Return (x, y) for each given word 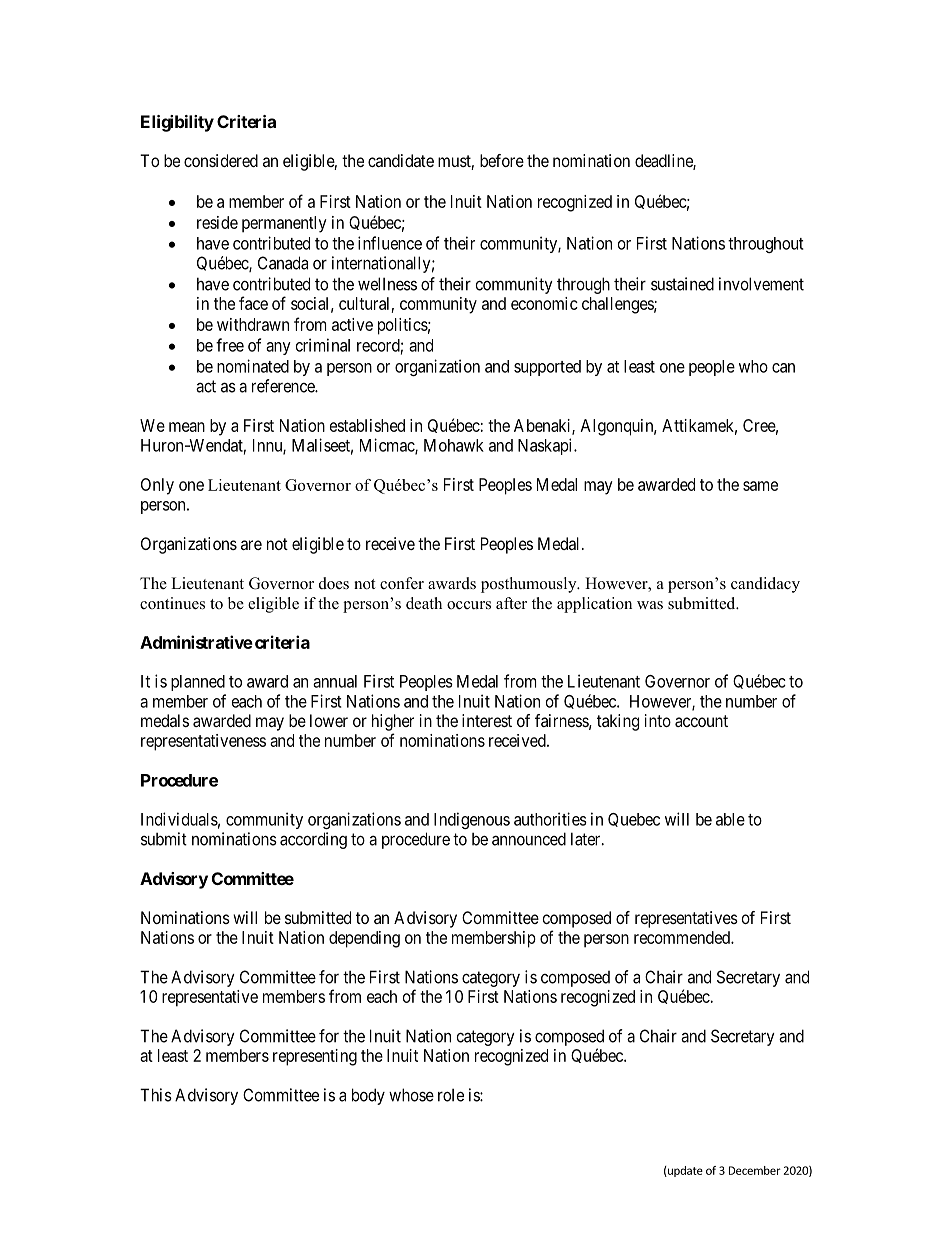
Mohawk (454, 445)
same (760, 486)
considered (221, 160)
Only (157, 486)
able (730, 819)
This (156, 1095)
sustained (682, 284)
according (313, 840)
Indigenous (472, 820)
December (755, 1170)
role (451, 1095)
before (502, 160)
